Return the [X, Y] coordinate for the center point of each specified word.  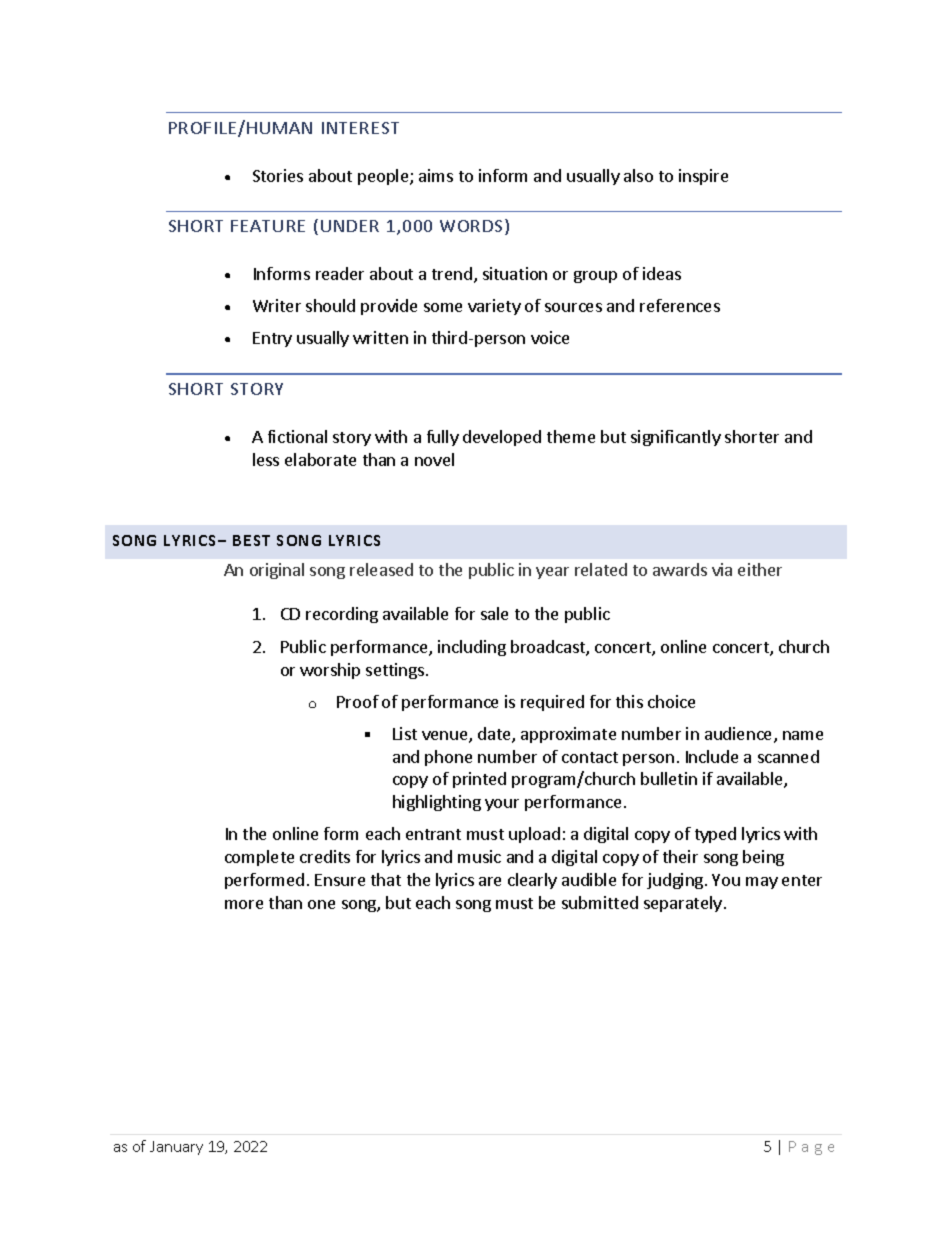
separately [683, 904]
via [722, 569]
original [277, 571]
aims [436, 175]
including [472, 648]
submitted [600, 902]
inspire [703, 177]
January [176, 1148]
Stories [278, 175]
